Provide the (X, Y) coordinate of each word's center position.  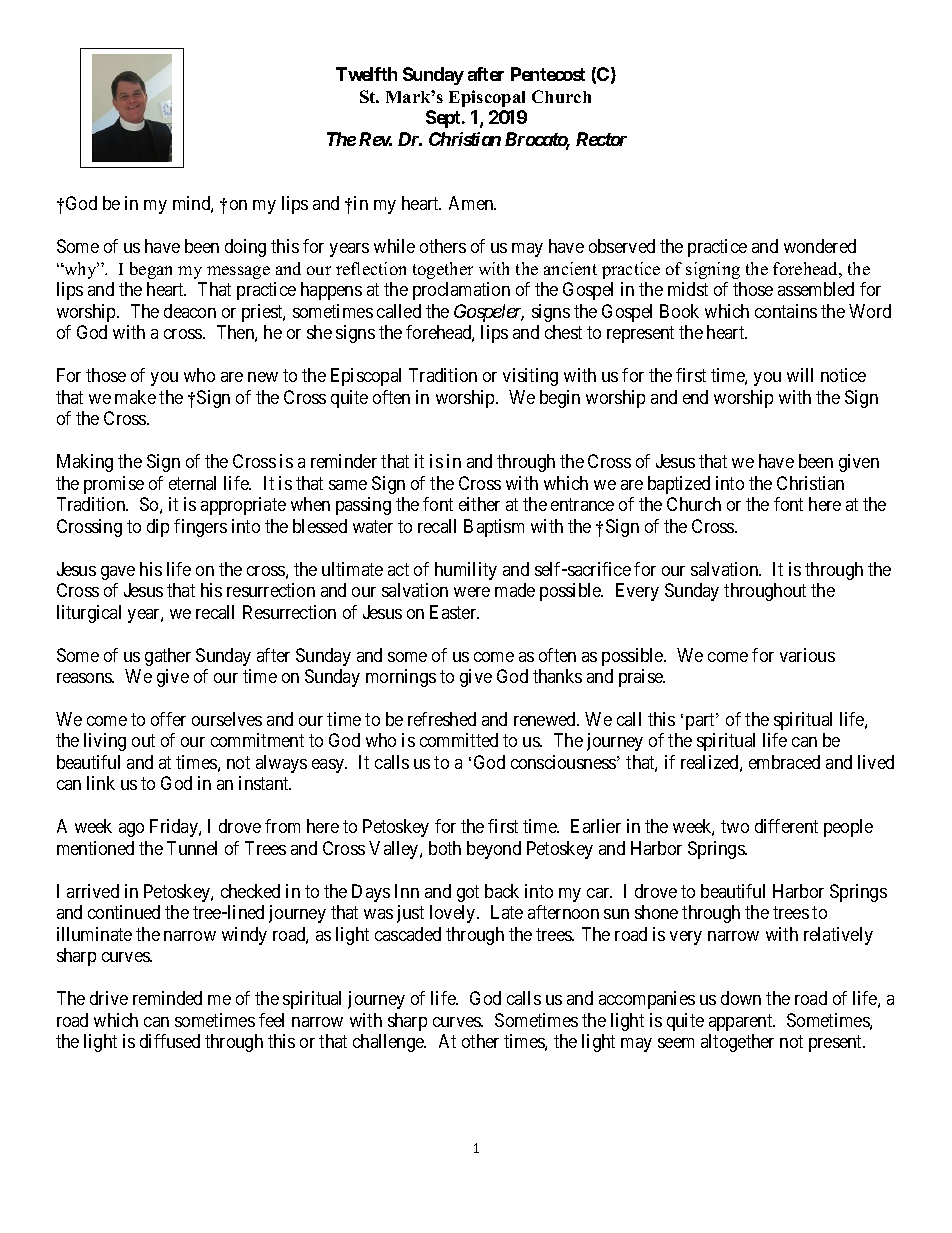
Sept (444, 119)
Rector (601, 139)
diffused (170, 1041)
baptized (679, 485)
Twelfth (366, 74)
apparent (742, 1022)
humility (466, 571)
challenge (389, 1043)
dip (158, 528)
